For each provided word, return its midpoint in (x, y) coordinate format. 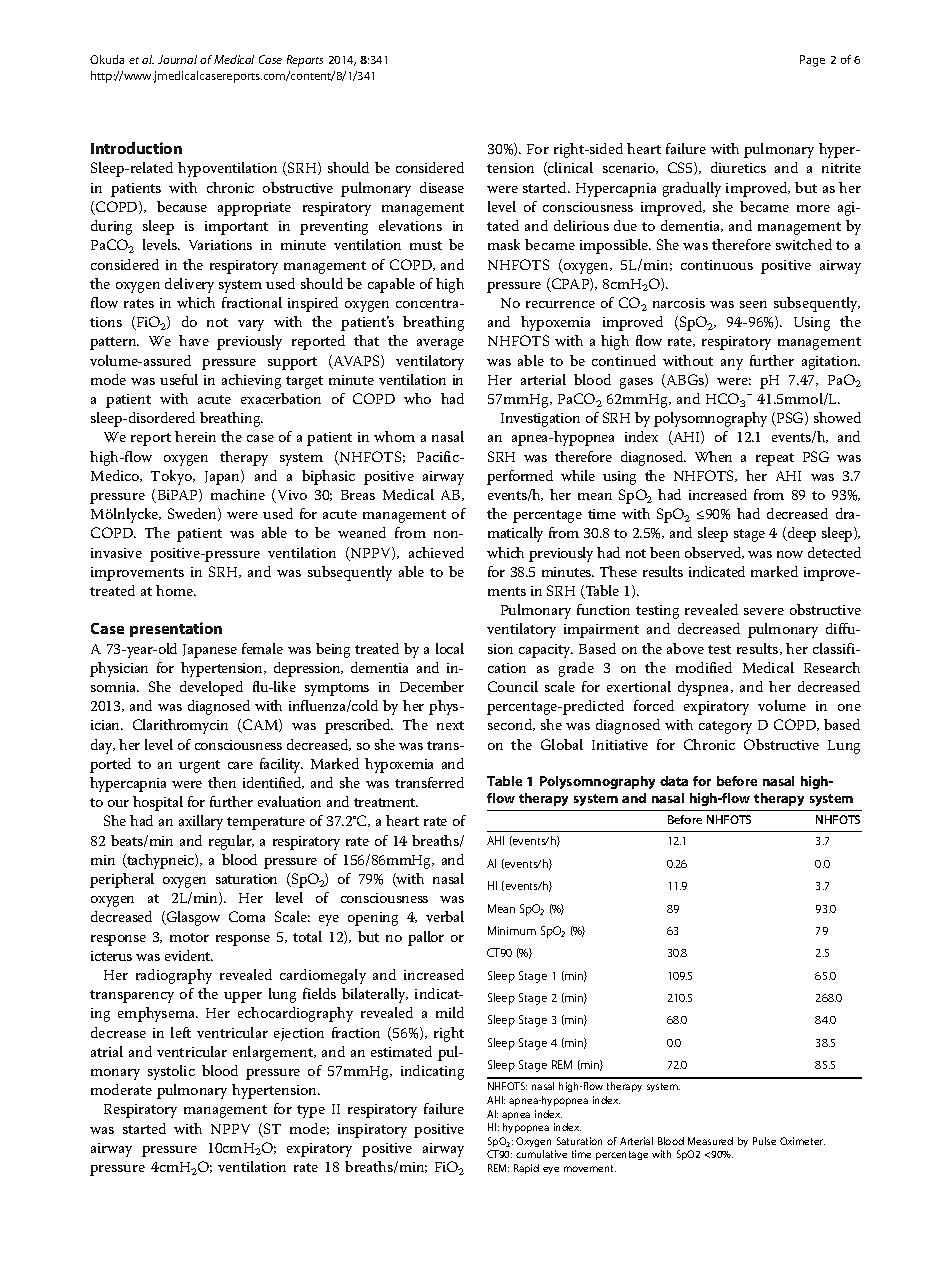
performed (520, 477)
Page (812, 61)
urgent (199, 766)
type (311, 1111)
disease (442, 187)
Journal (177, 59)
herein (195, 436)
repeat (775, 459)
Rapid (526, 1169)
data (674, 781)
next (450, 725)
